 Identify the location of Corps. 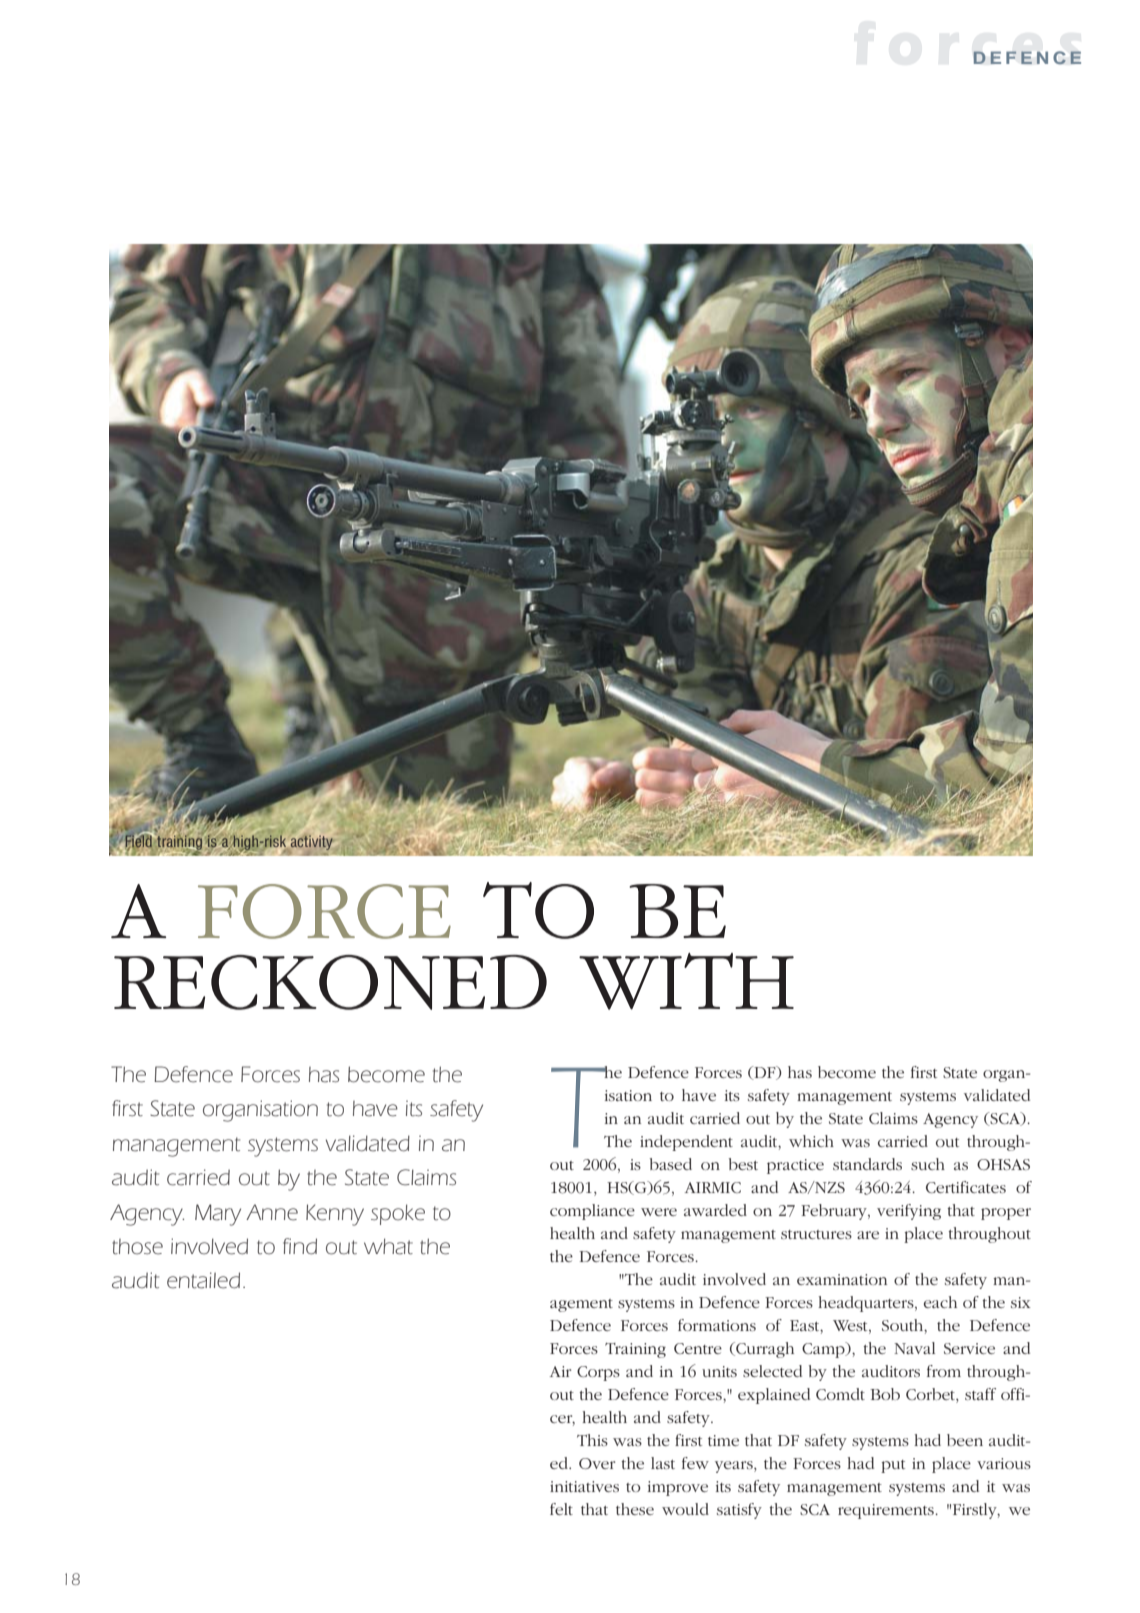
(598, 1373).
